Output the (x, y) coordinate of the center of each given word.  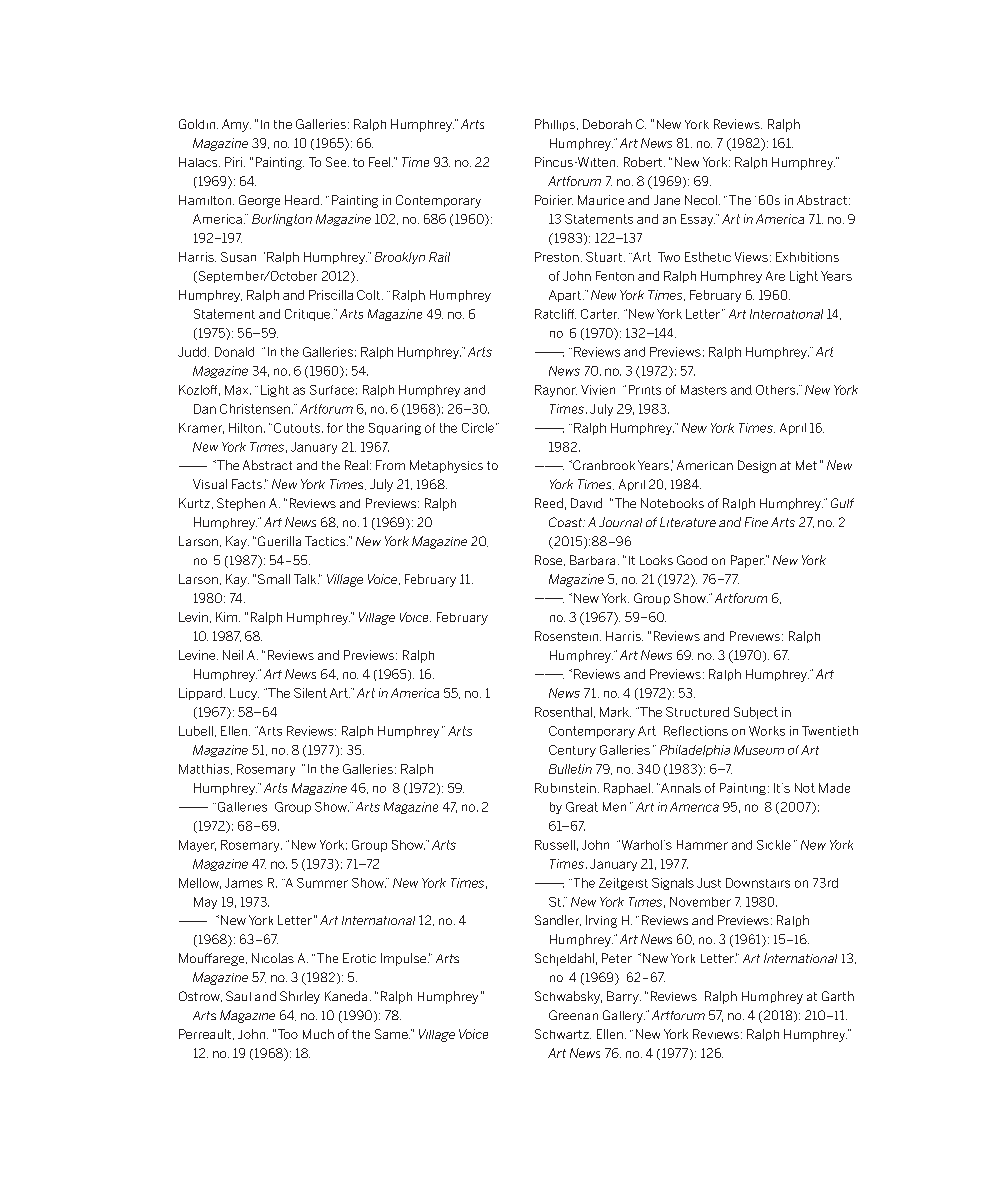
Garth (838, 996)
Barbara (592, 560)
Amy (236, 125)
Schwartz (563, 1034)
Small (274, 579)
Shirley (300, 997)
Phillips (555, 125)
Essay (698, 220)
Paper (748, 561)
